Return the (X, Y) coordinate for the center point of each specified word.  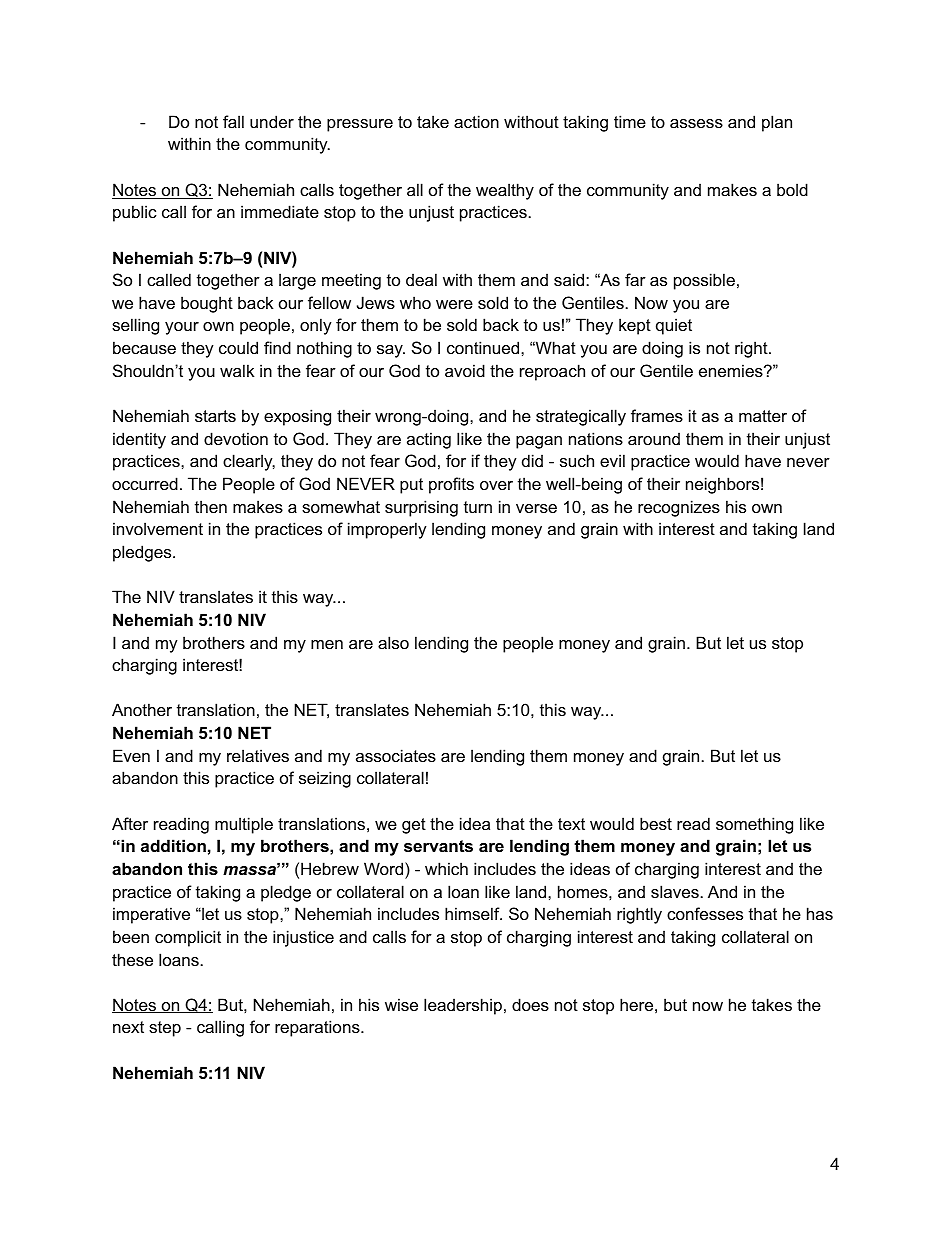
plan (777, 123)
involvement (158, 528)
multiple (244, 825)
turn (478, 507)
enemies (732, 370)
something (754, 825)
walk (237, 370)
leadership (463, 1006)
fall (233, 121)
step (165, 1029)
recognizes (679, 508)
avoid (465, 370)
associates (396, 755)
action (476, 121)
